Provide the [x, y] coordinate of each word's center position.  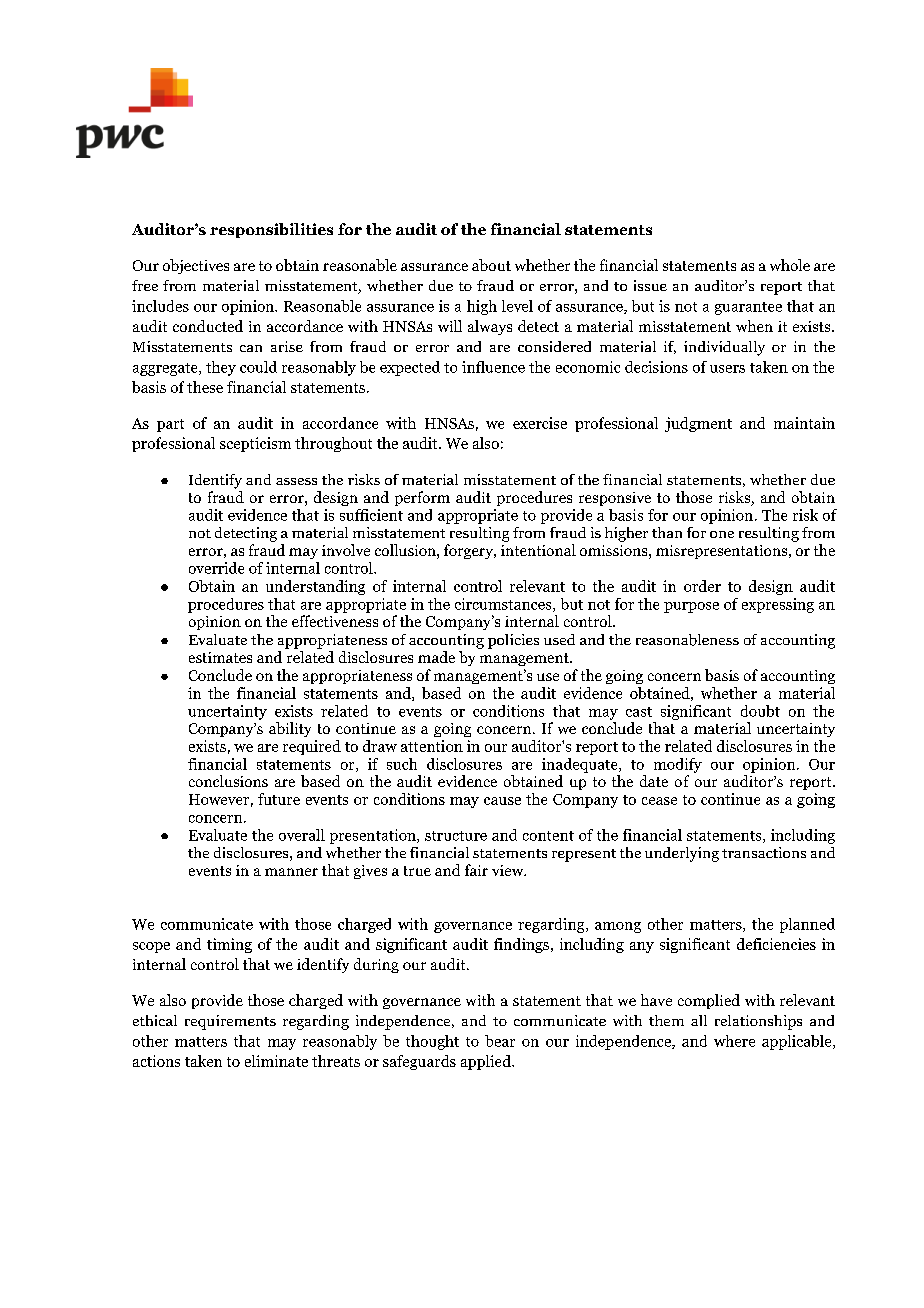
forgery [469, 551]
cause [502, 801]
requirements [230, 1022]
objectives [196, 266]
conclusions [228, 781]
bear [500, 1041]
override [216, 568]
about [491, 265]
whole [790, 265]
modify [678, 765]
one [722, 534]
